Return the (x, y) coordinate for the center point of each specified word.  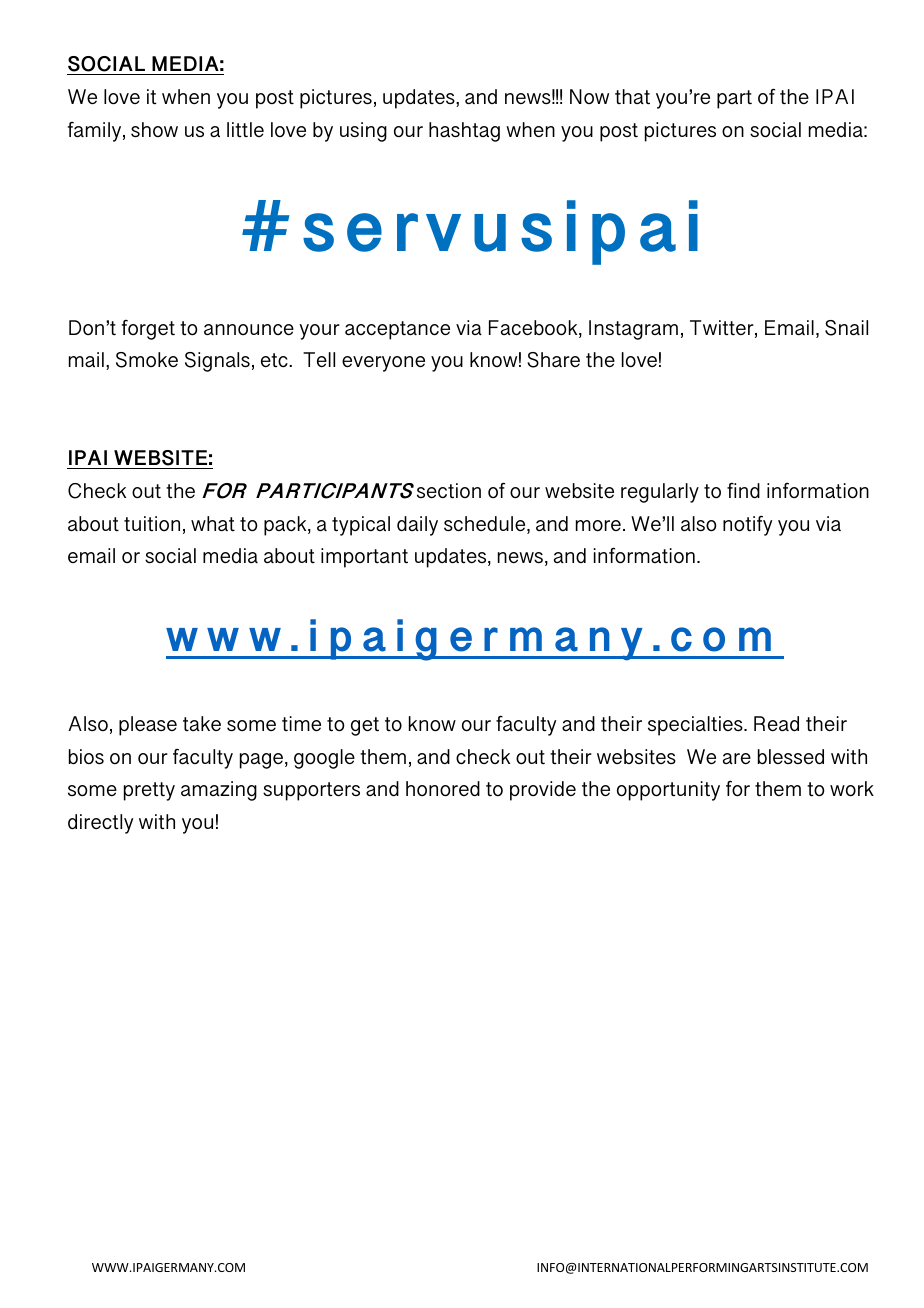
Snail (846, 328)
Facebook (534, 329)
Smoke (147, 360)
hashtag (464, 132)
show (154, 129)
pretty (149, 791)
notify (748, 525)
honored (443, 789)
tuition (152, 524)
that (632, 97)
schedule (486, 525)
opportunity (668, 791)
